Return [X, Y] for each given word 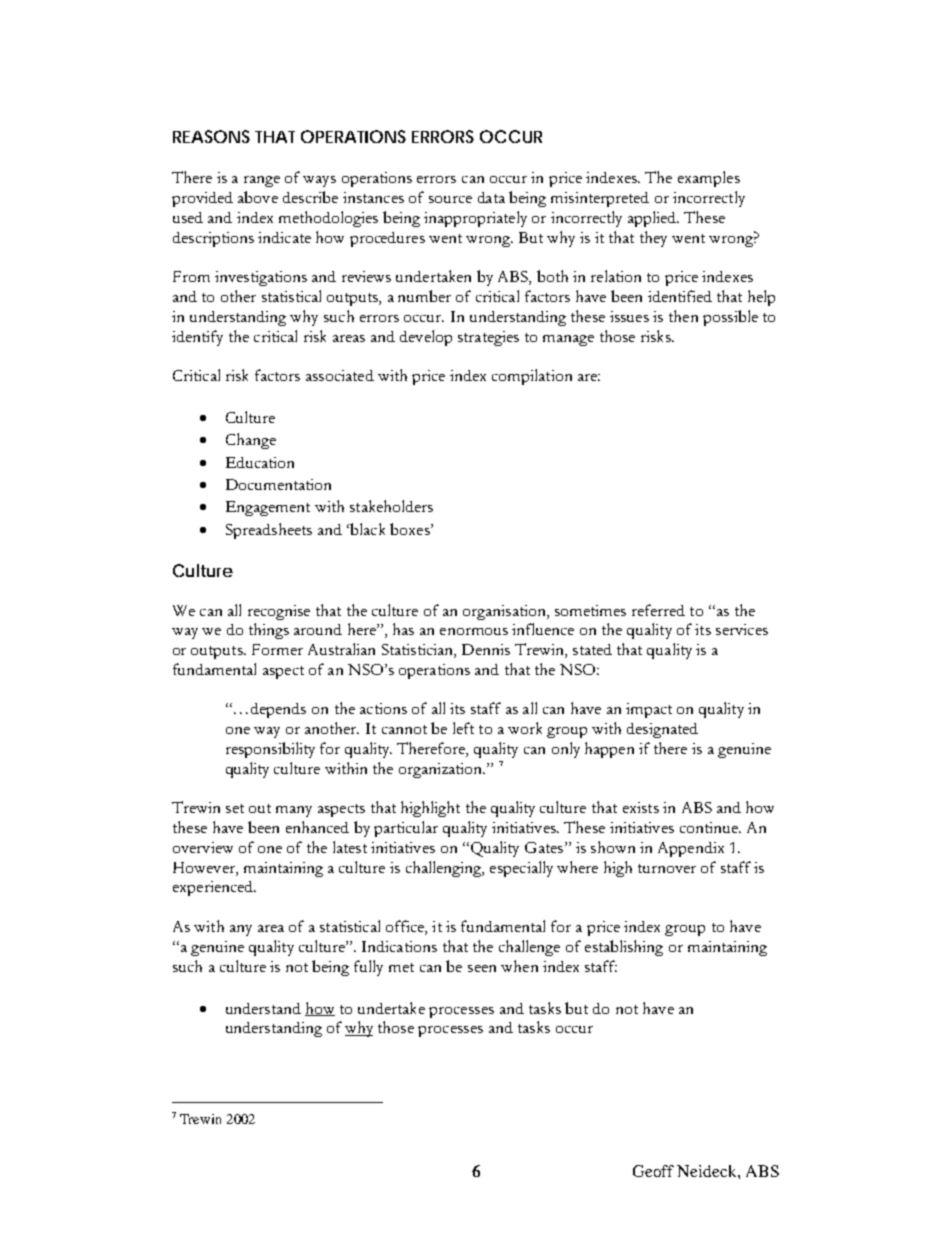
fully [368, 968]
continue [710, 827]
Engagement [268, 508]
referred [658, 610]
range [262, 181]
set [235, 808]
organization [442, 770]
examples [709, 179]
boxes [411, 529]
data [491, 197]
